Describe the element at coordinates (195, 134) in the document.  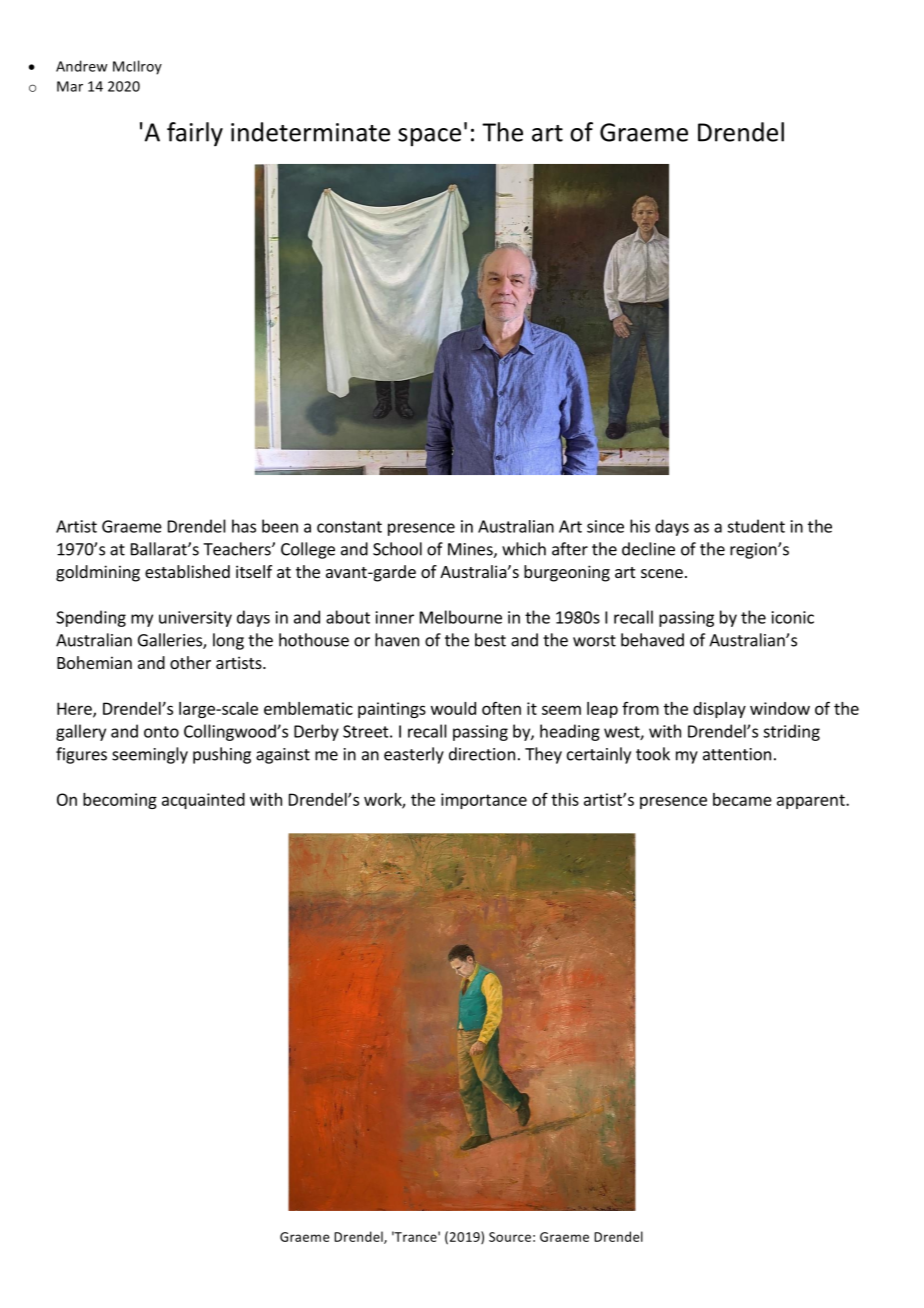
I see `fairly` at that location.
